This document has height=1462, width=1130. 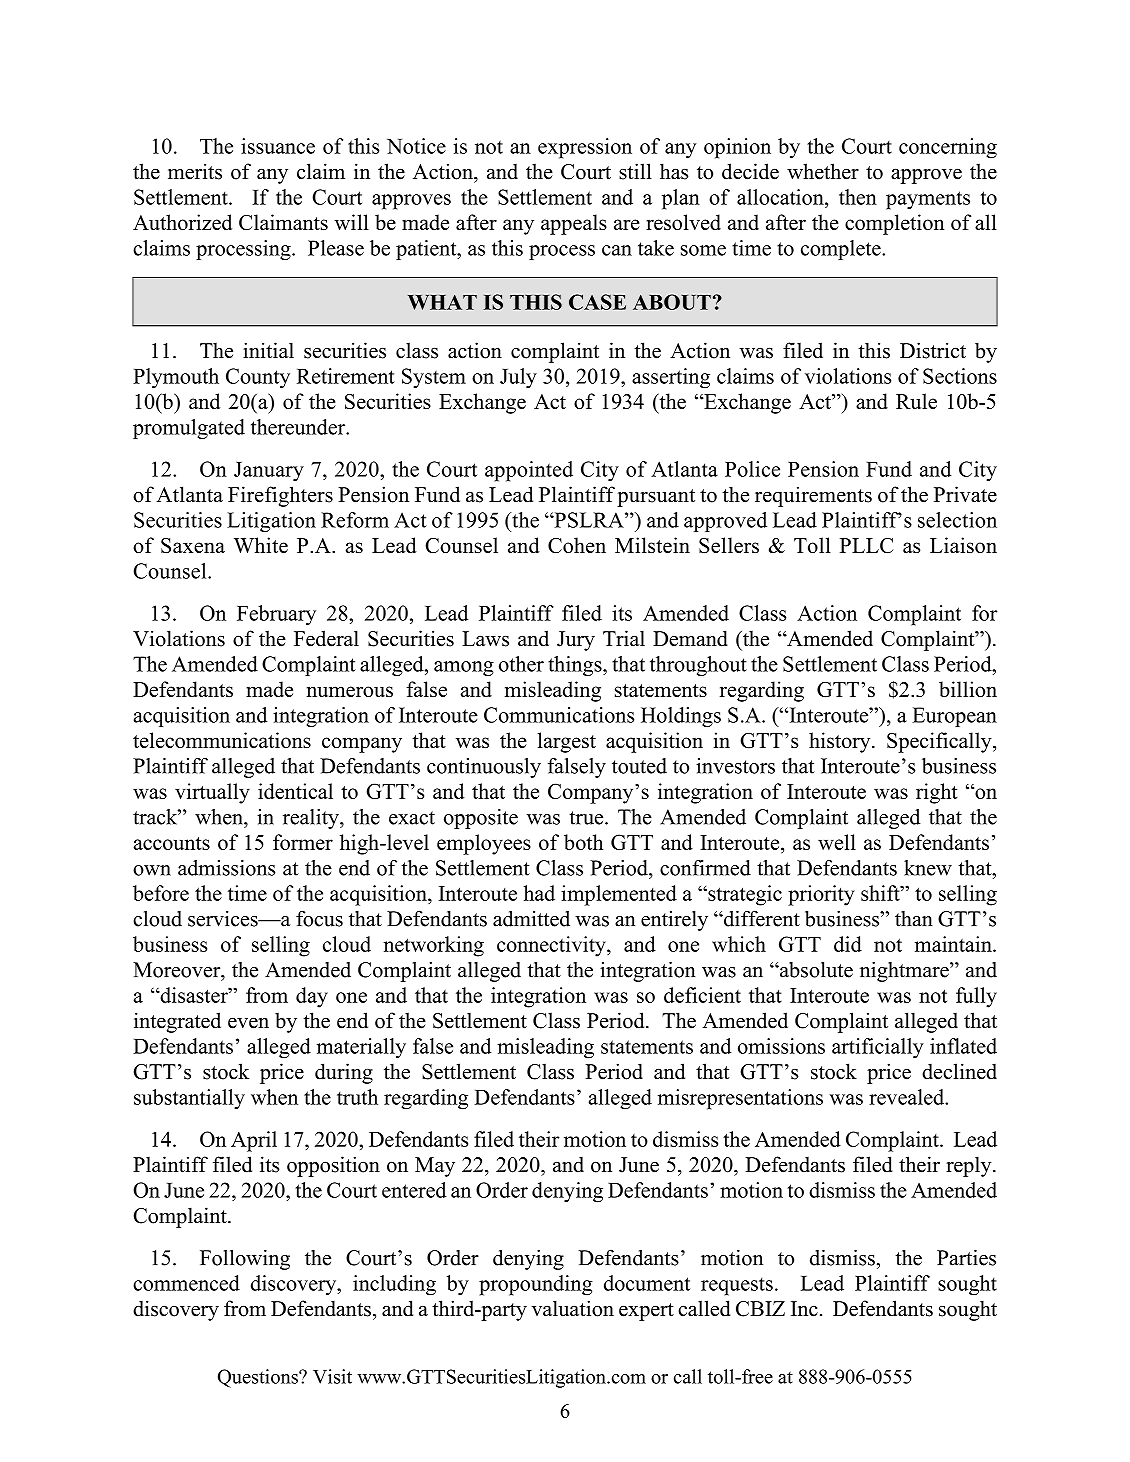 What do you see at coordinates (226, 868) in the document?
I see `admissions` at bounding box center [226, 868].
